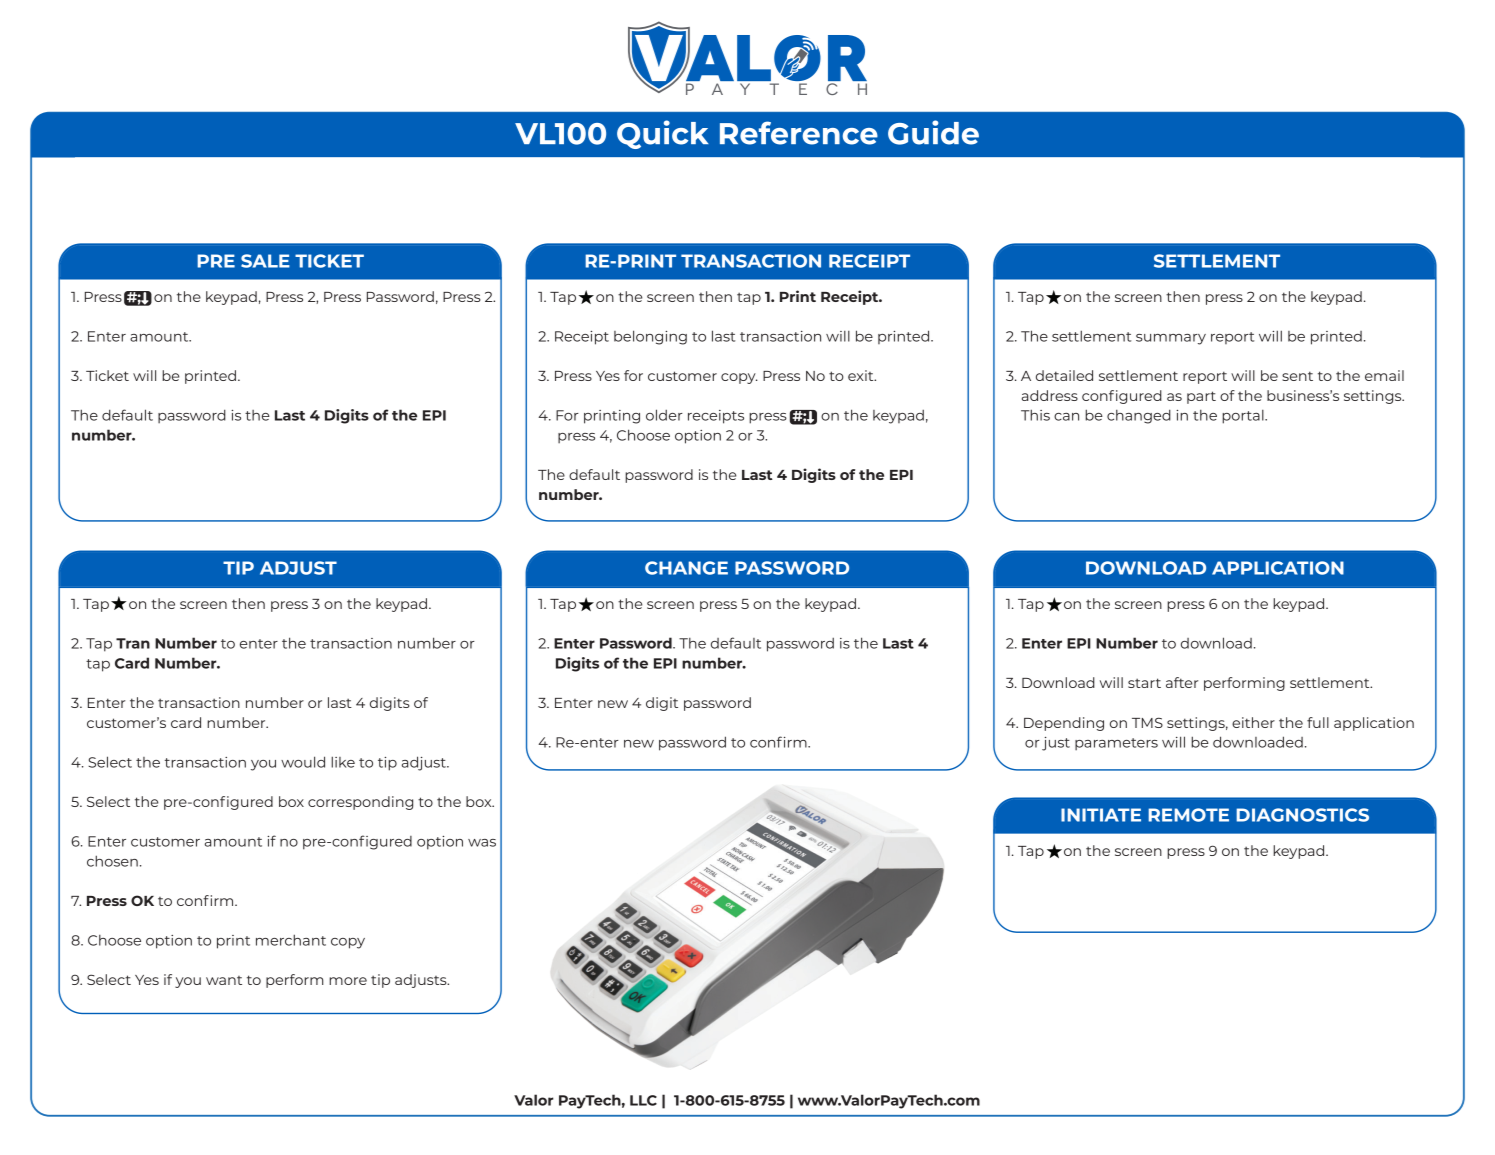 This page has height=1155, width=1495. I want to click on either, so click(1253, 722).
